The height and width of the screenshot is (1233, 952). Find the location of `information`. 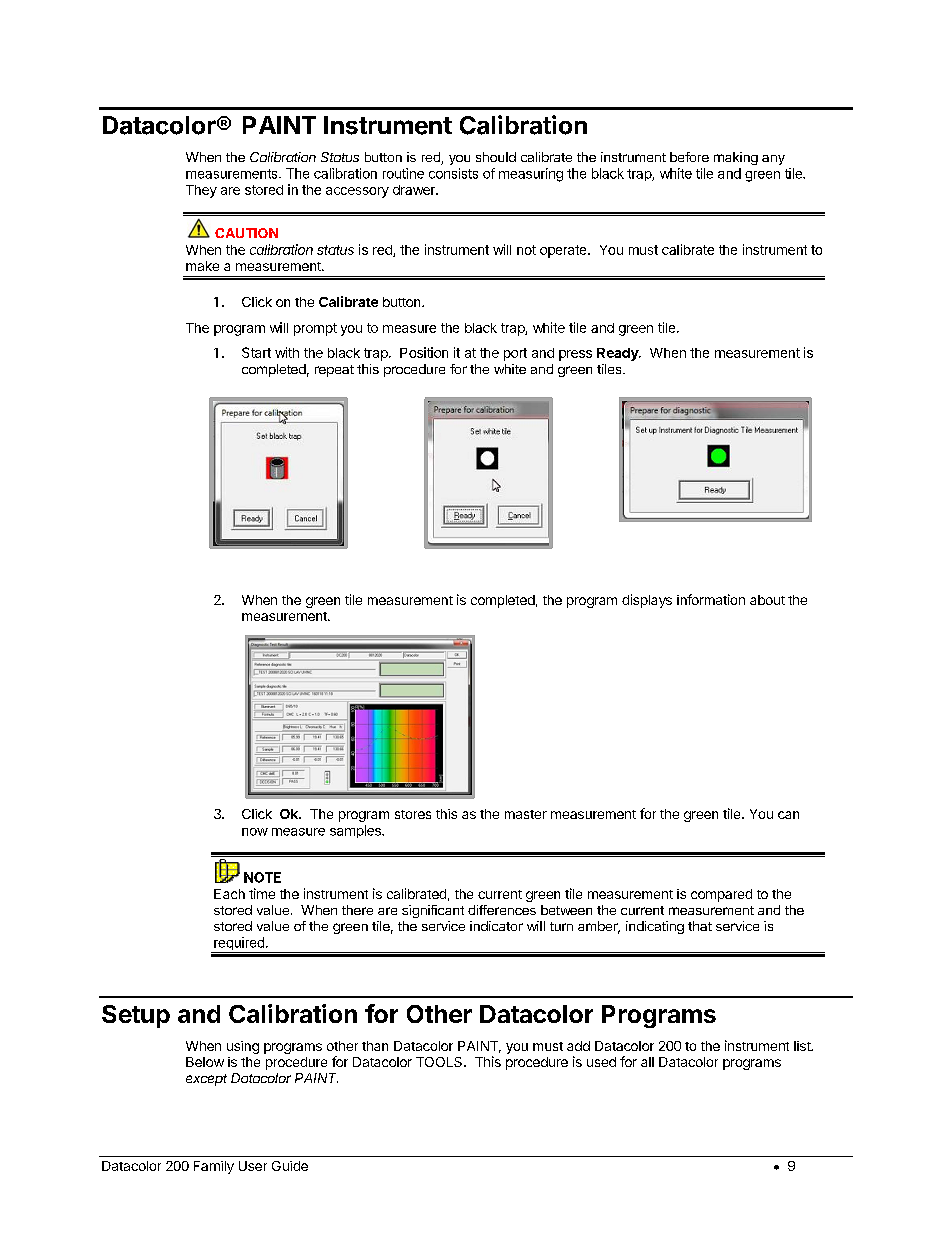

information is located at coordinates (711, 599).
